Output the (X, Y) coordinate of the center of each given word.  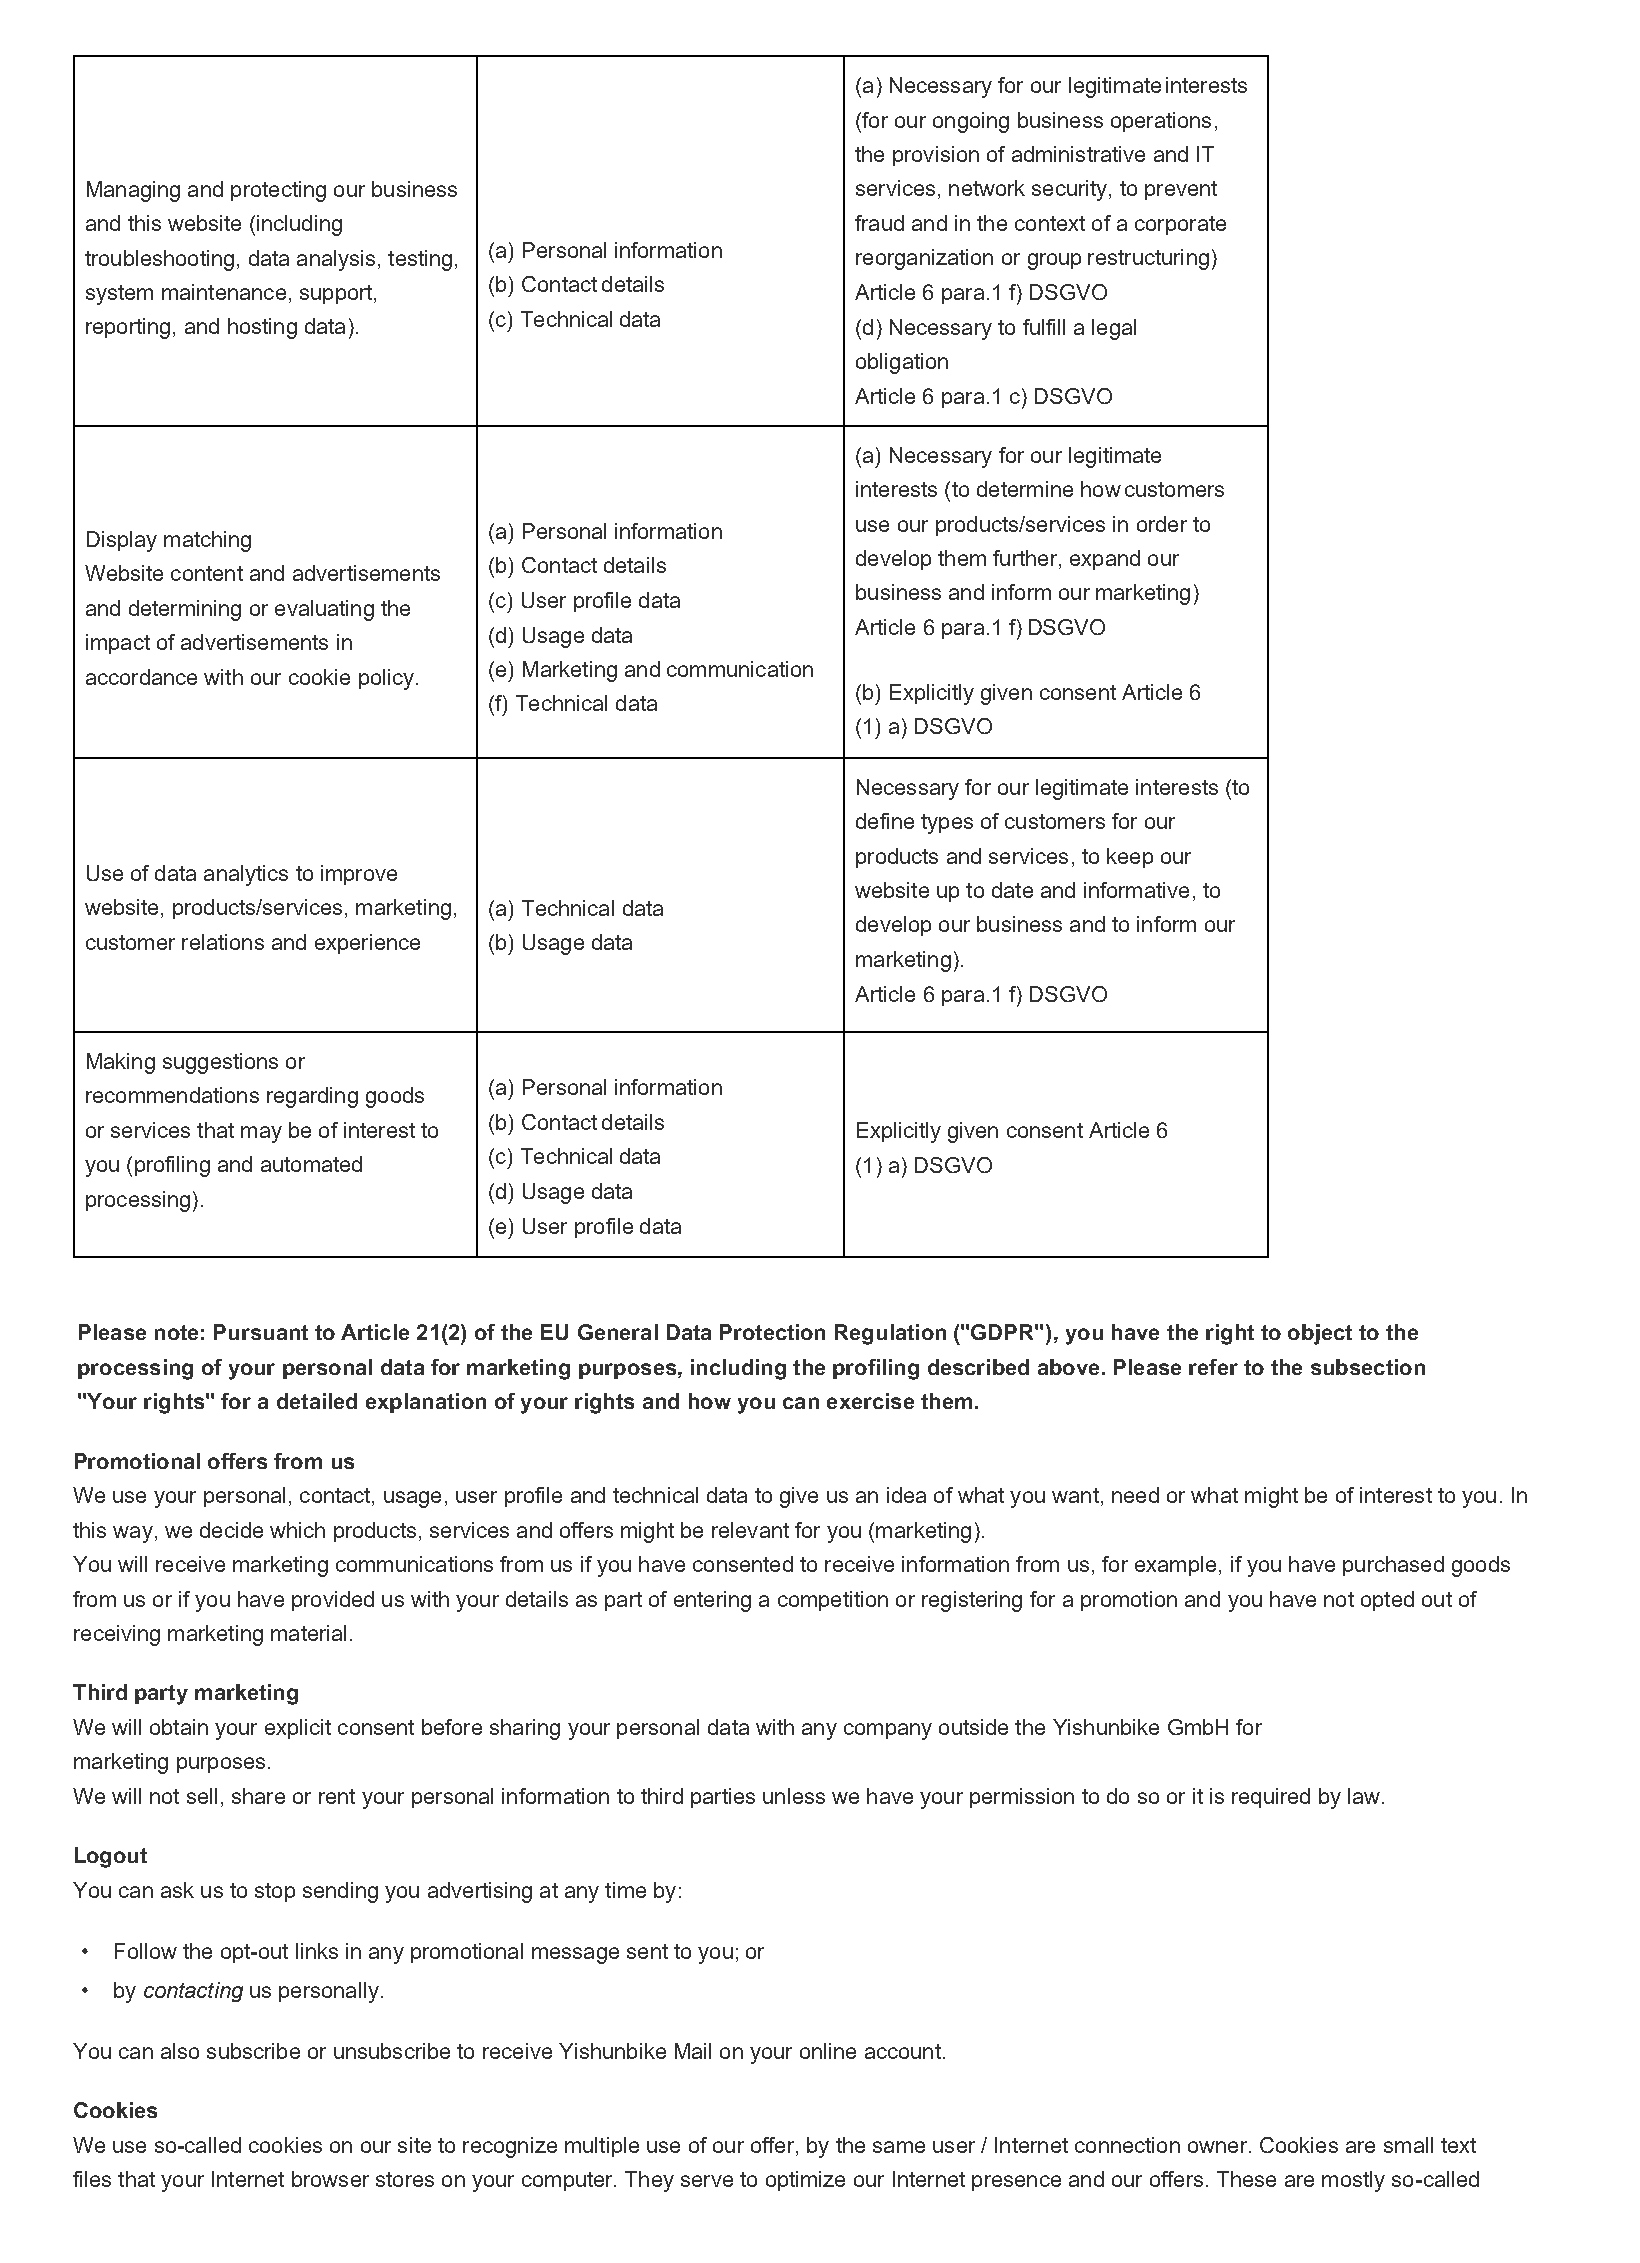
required (1271, 1798)
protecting (278, 191)
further (1026, 559)
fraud (879, 223)
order (1162, 524)
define (885, 821)
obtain (179, 1727)
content (207, 573)
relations (223, 942)
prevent (1181, 190)
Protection (772, 1332)
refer (1213, 1367)
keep (1130, 858)
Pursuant (261, 1332)
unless (794, 1796)
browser (330, 2179)
